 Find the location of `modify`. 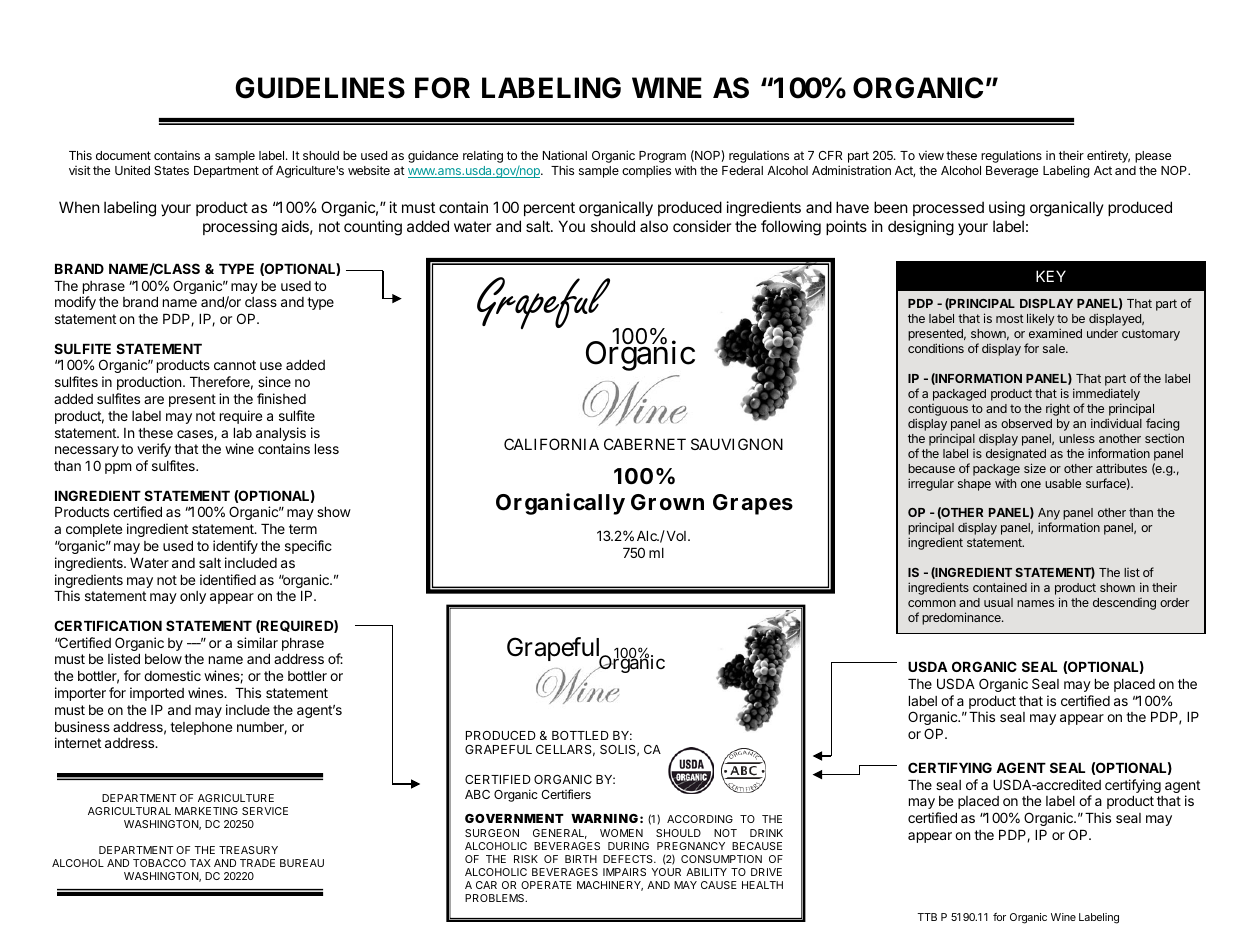

modify is located at coordinates (75, 303).
